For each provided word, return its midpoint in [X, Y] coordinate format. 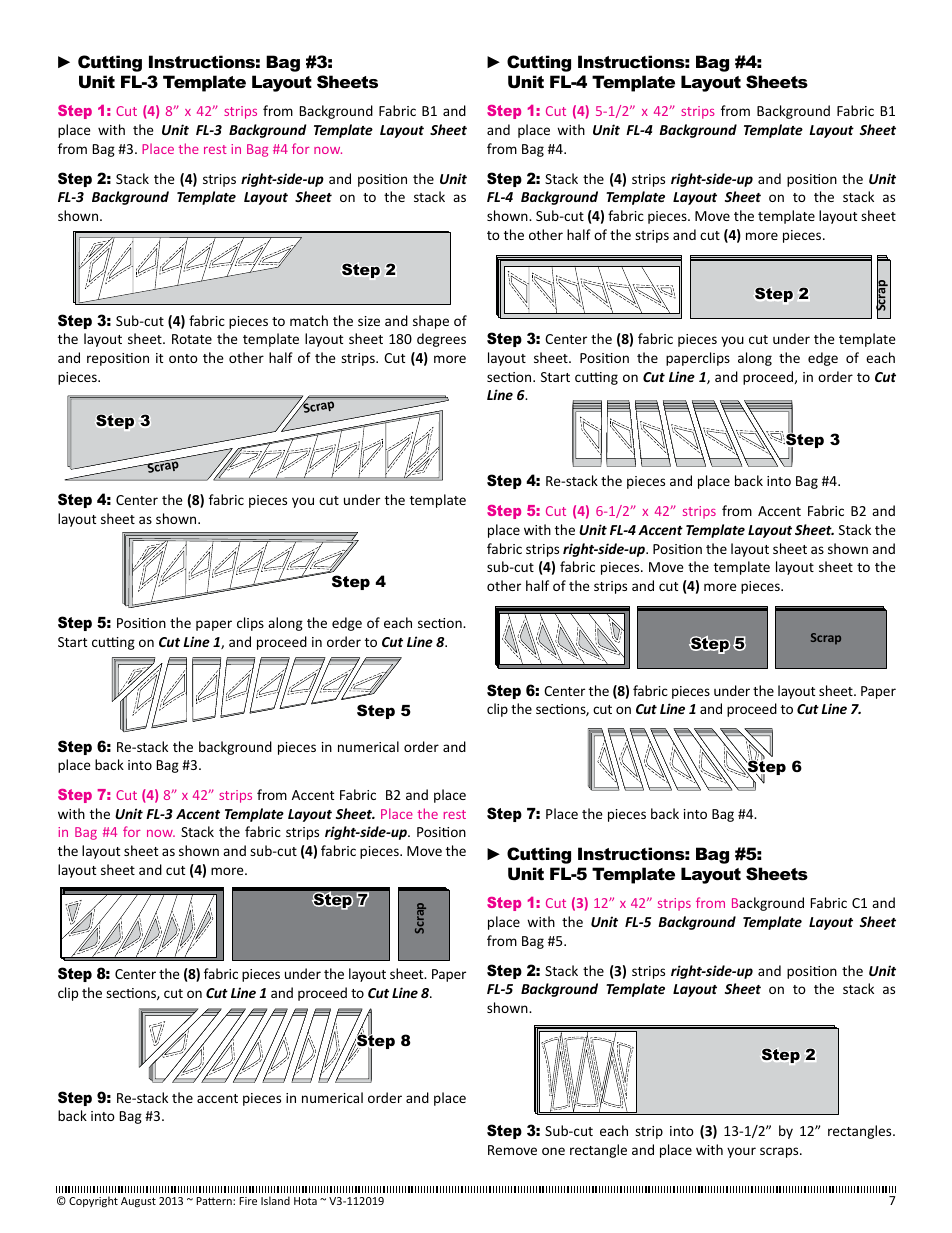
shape [431, 322]
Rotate [192, 339]
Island [275, 1200]
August [138, 1202]
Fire [248, 1201]
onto [183, 358]
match [309, 320]
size [369, 321]
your [741, 1152]
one [553, 1151]
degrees [441, 340]
